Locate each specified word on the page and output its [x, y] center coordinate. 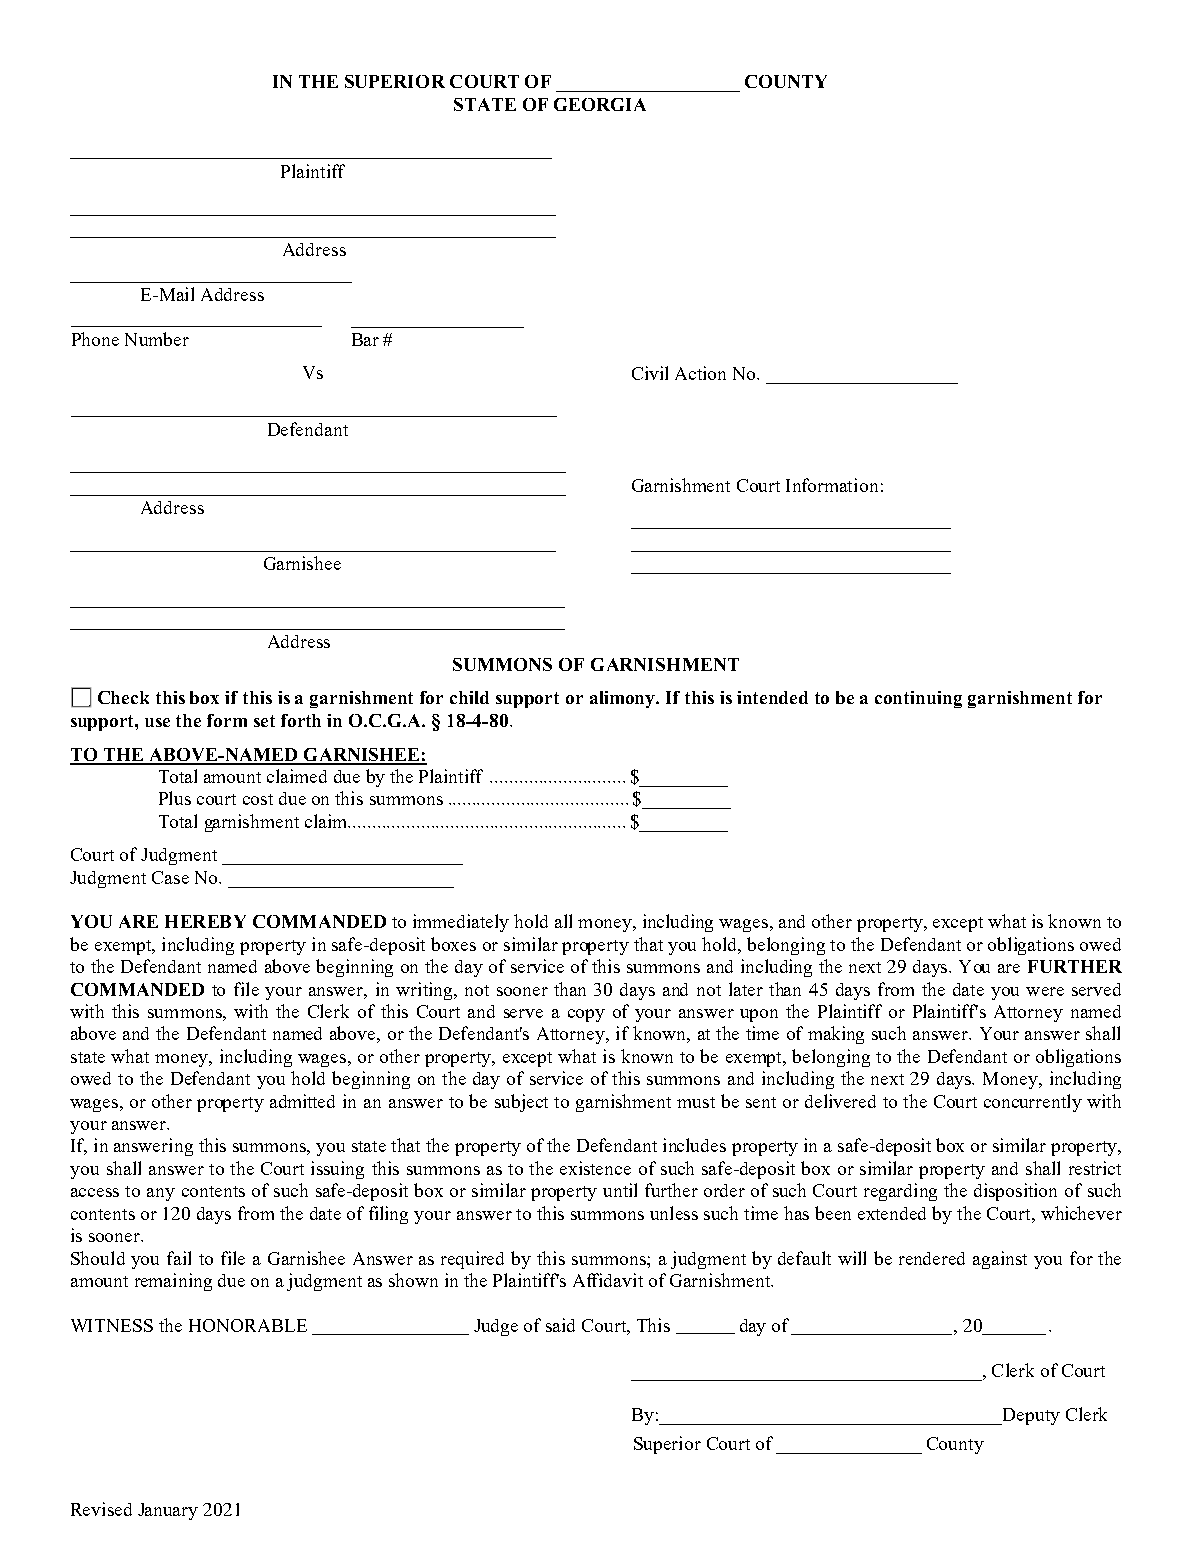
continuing [918, 699]
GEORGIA [600, 104]
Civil [650, 373]
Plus [175, 798]
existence [595, 1168]
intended [772, 697]
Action [700, 373]
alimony [624, 699]
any [161, 1194]
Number [157, 339]
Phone [95, 339]
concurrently [1033, 1103]
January [168, 1511]
